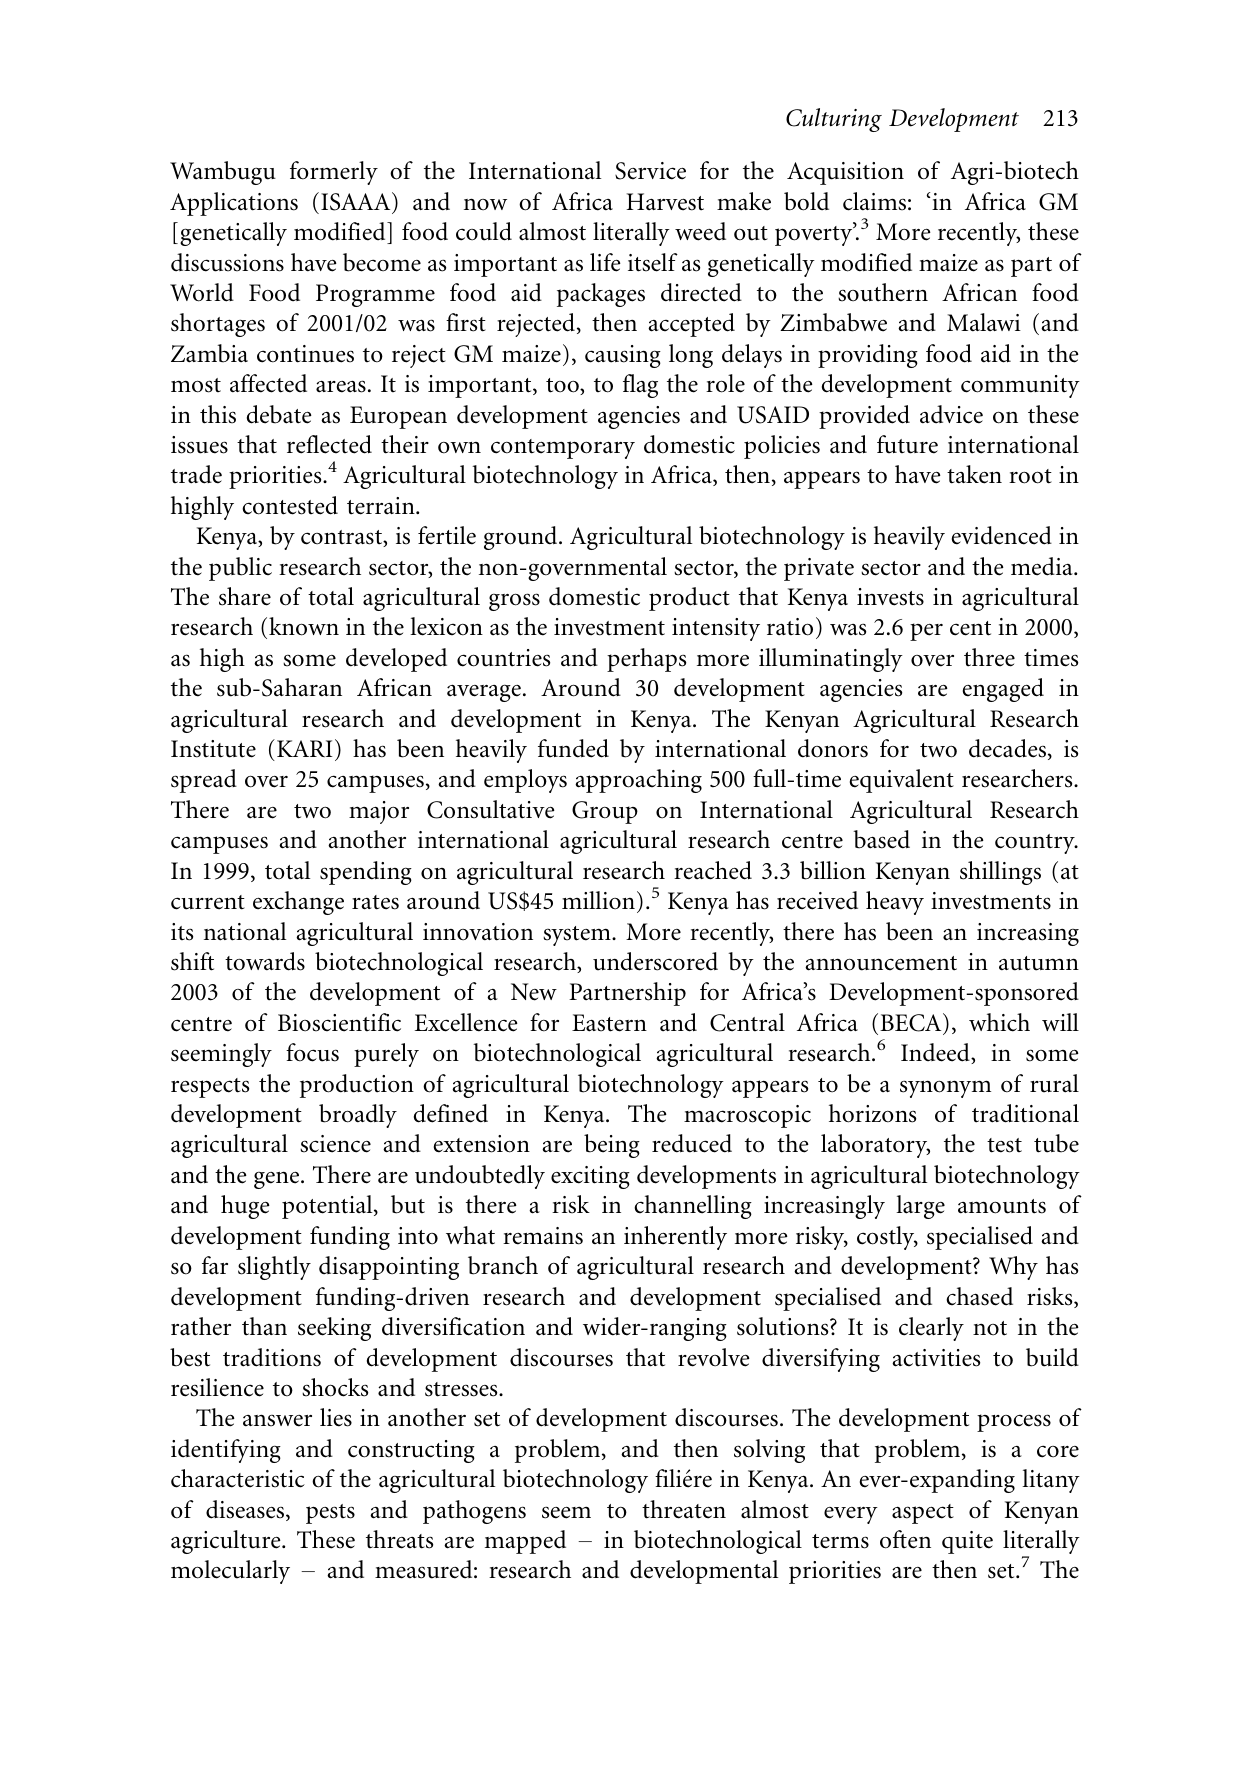  What do you see at coordinates (334, 173) in the image?
I see `formerly` at bounding box center [334, 173].
